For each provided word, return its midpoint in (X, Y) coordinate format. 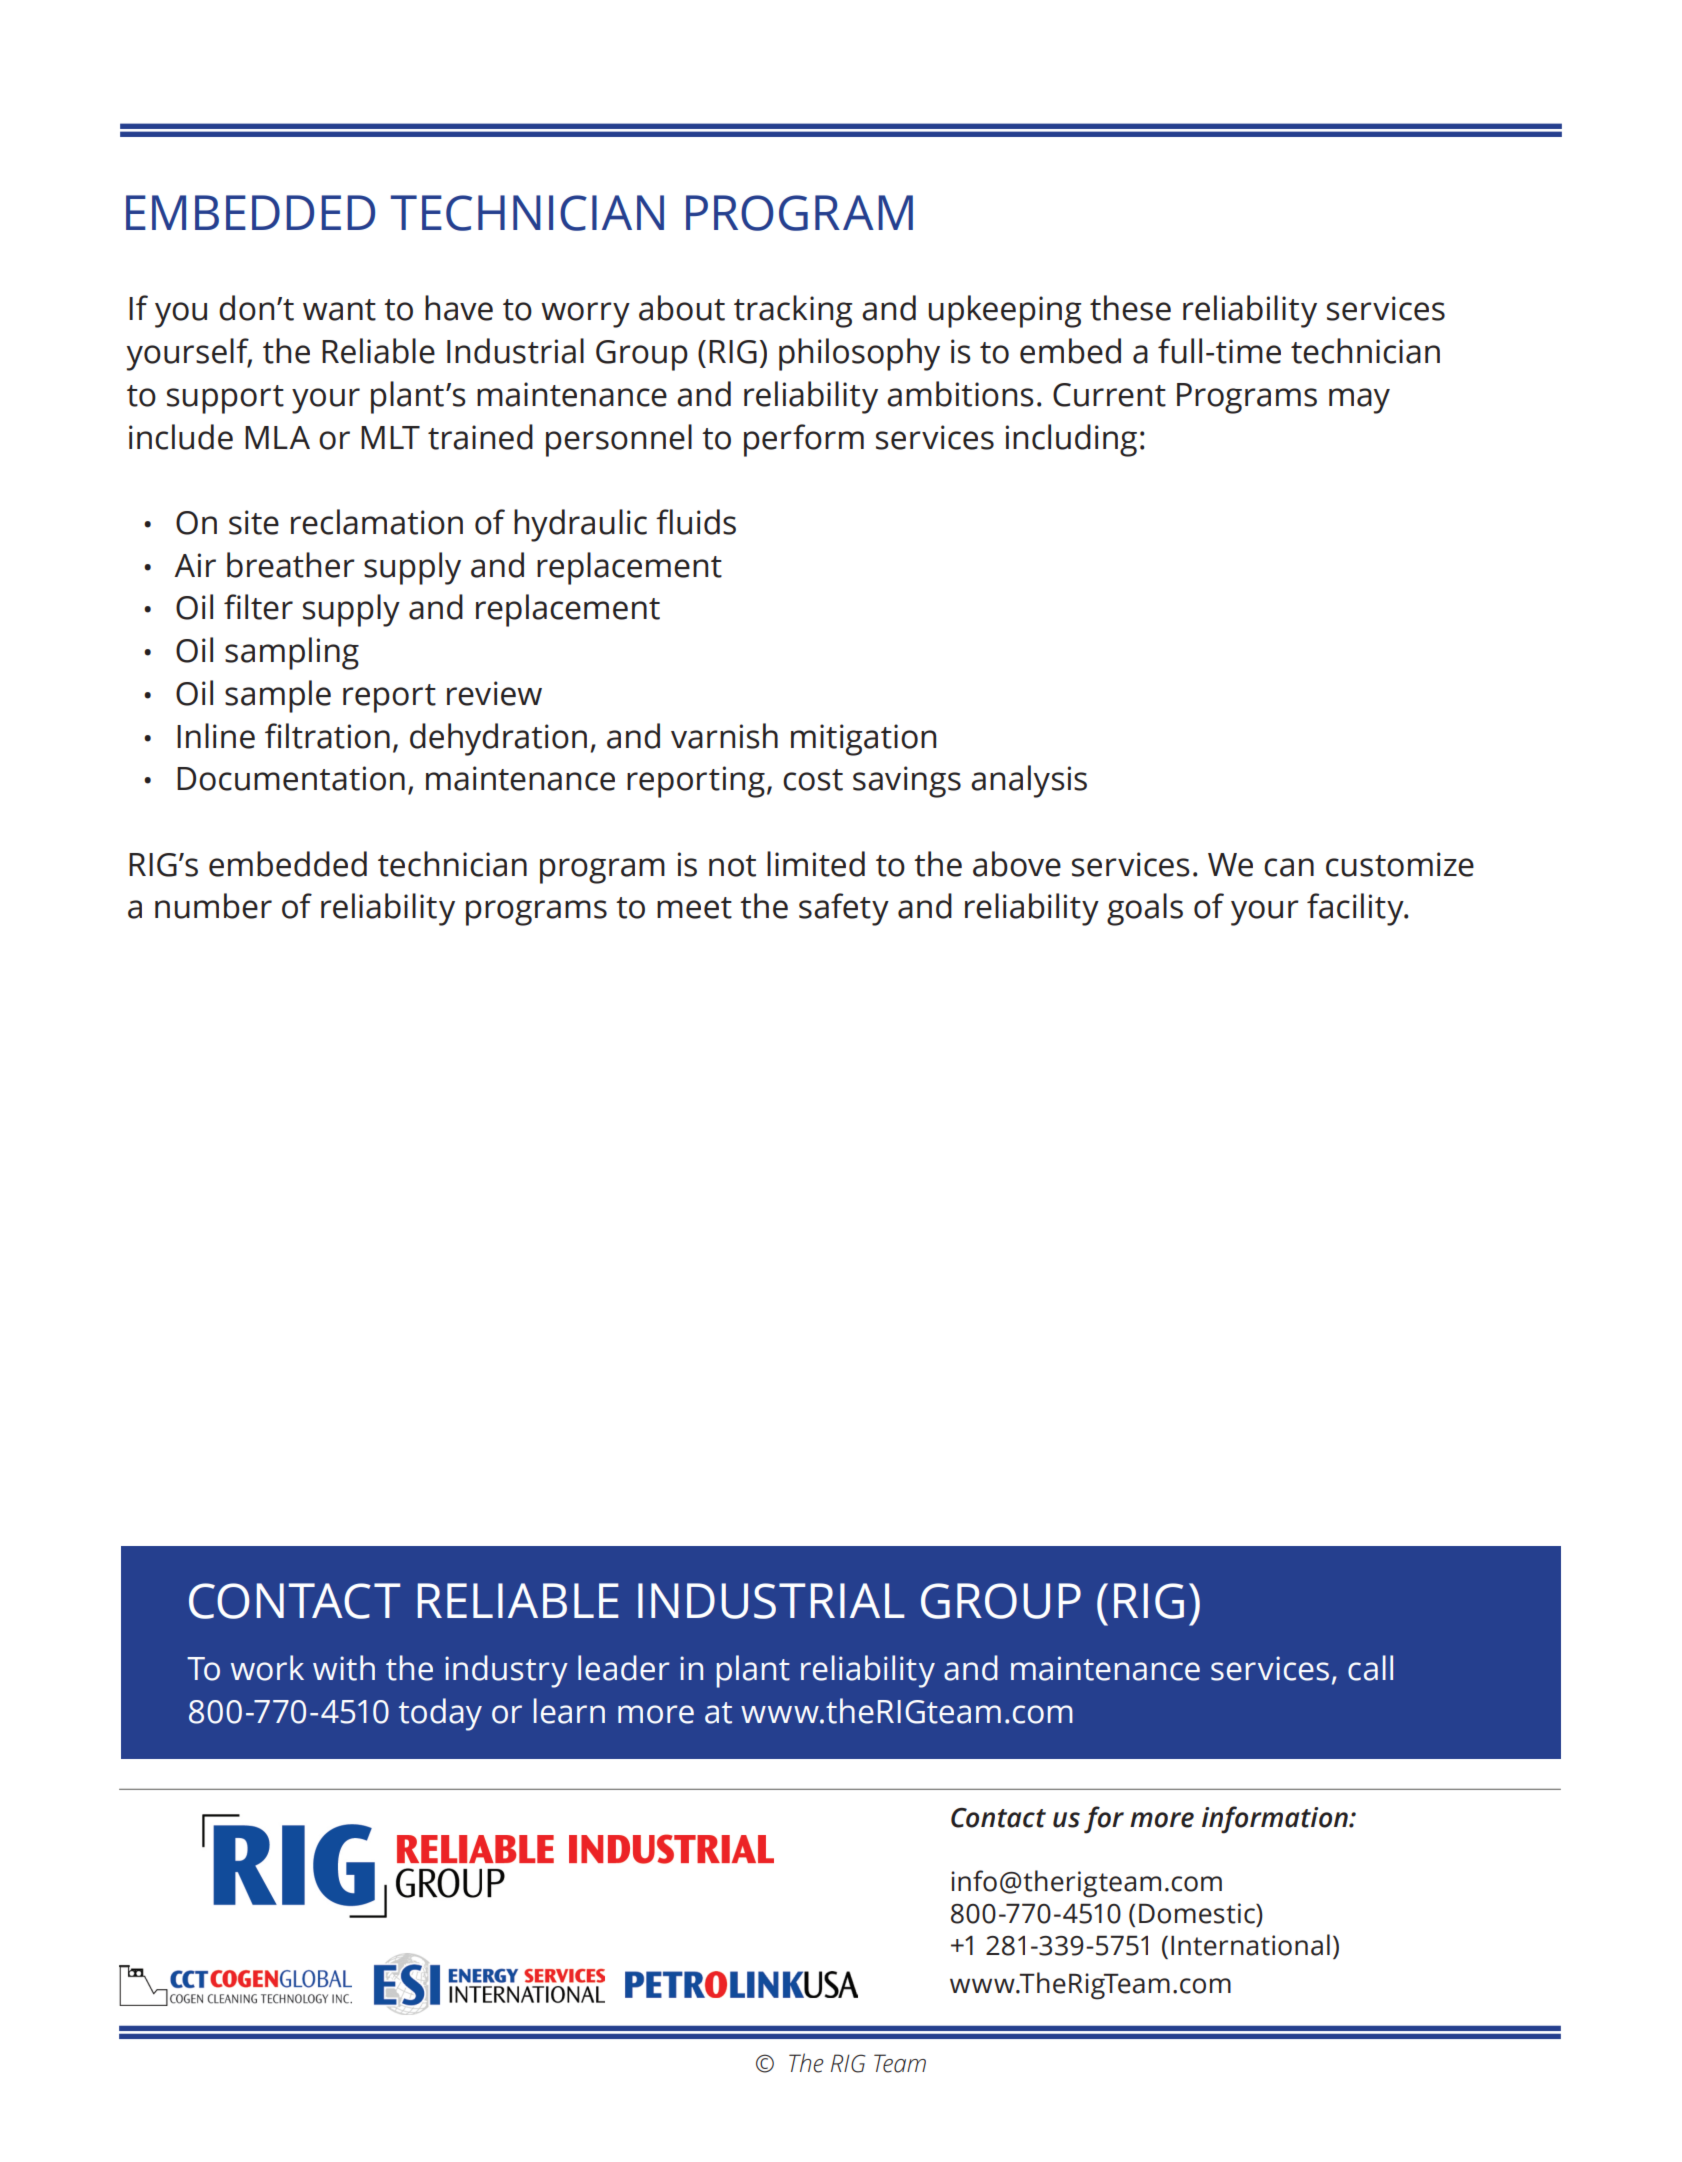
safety (844, 909)
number (213, 906)
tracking (793, 311)
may (1359, 401)
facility (1356, 909)
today (440, 1714)
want (339, 310)
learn (569, 1711)
